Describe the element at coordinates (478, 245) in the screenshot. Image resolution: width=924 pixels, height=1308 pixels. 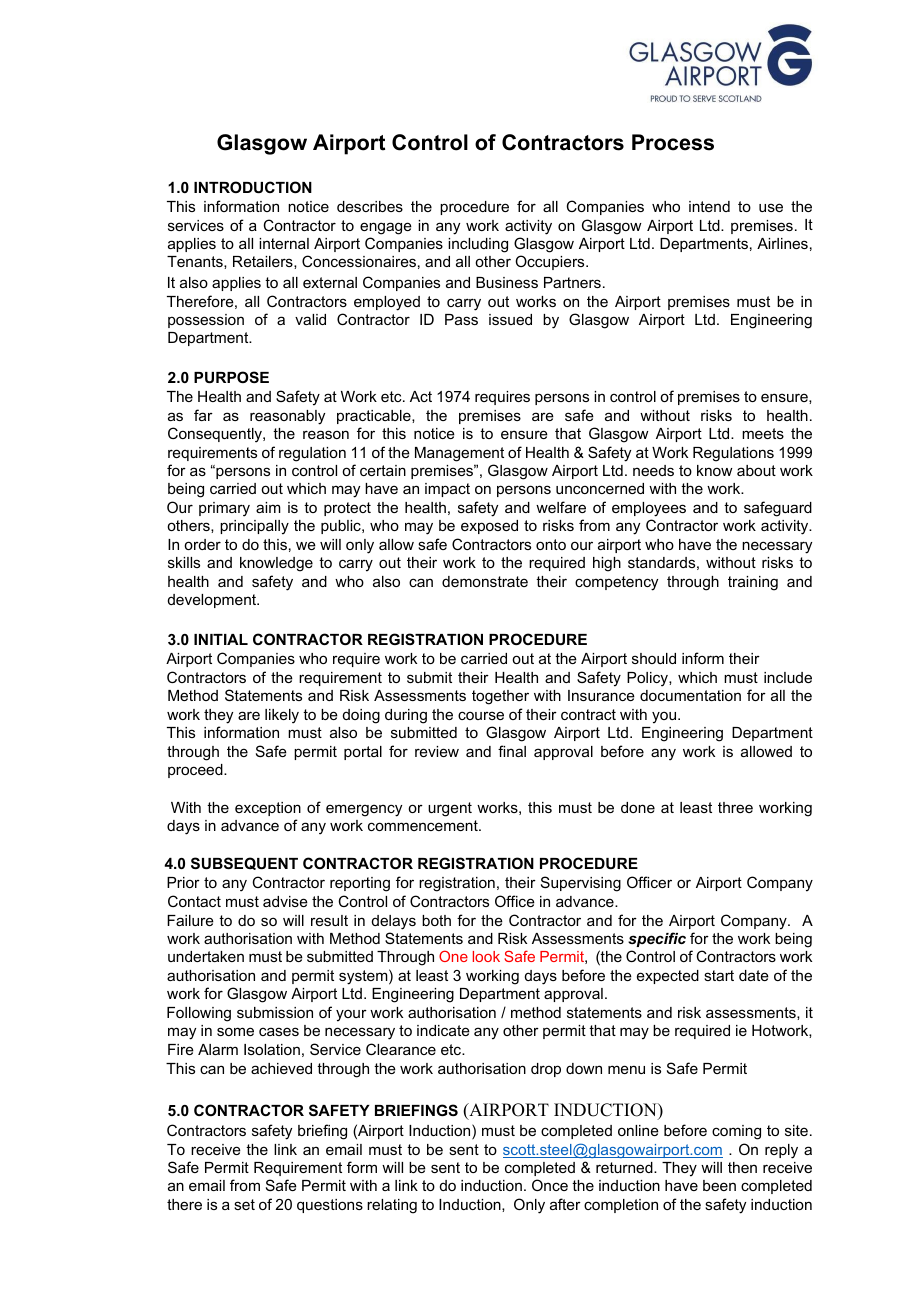
I see `including` at that location.
